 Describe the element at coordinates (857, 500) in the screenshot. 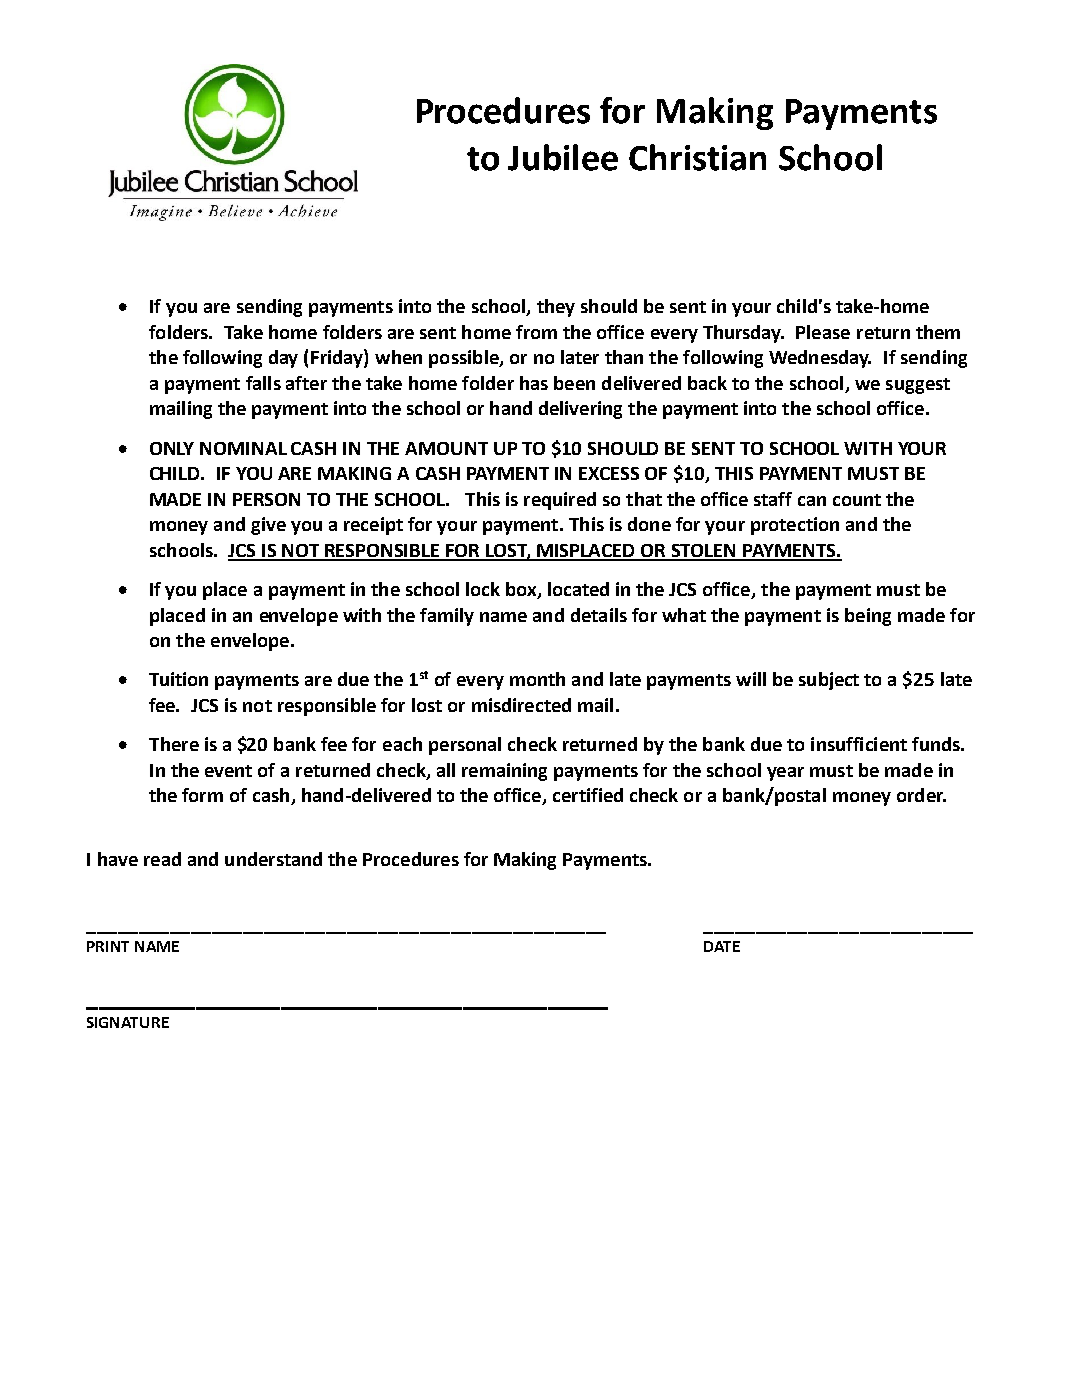

I see `count` at that location.
